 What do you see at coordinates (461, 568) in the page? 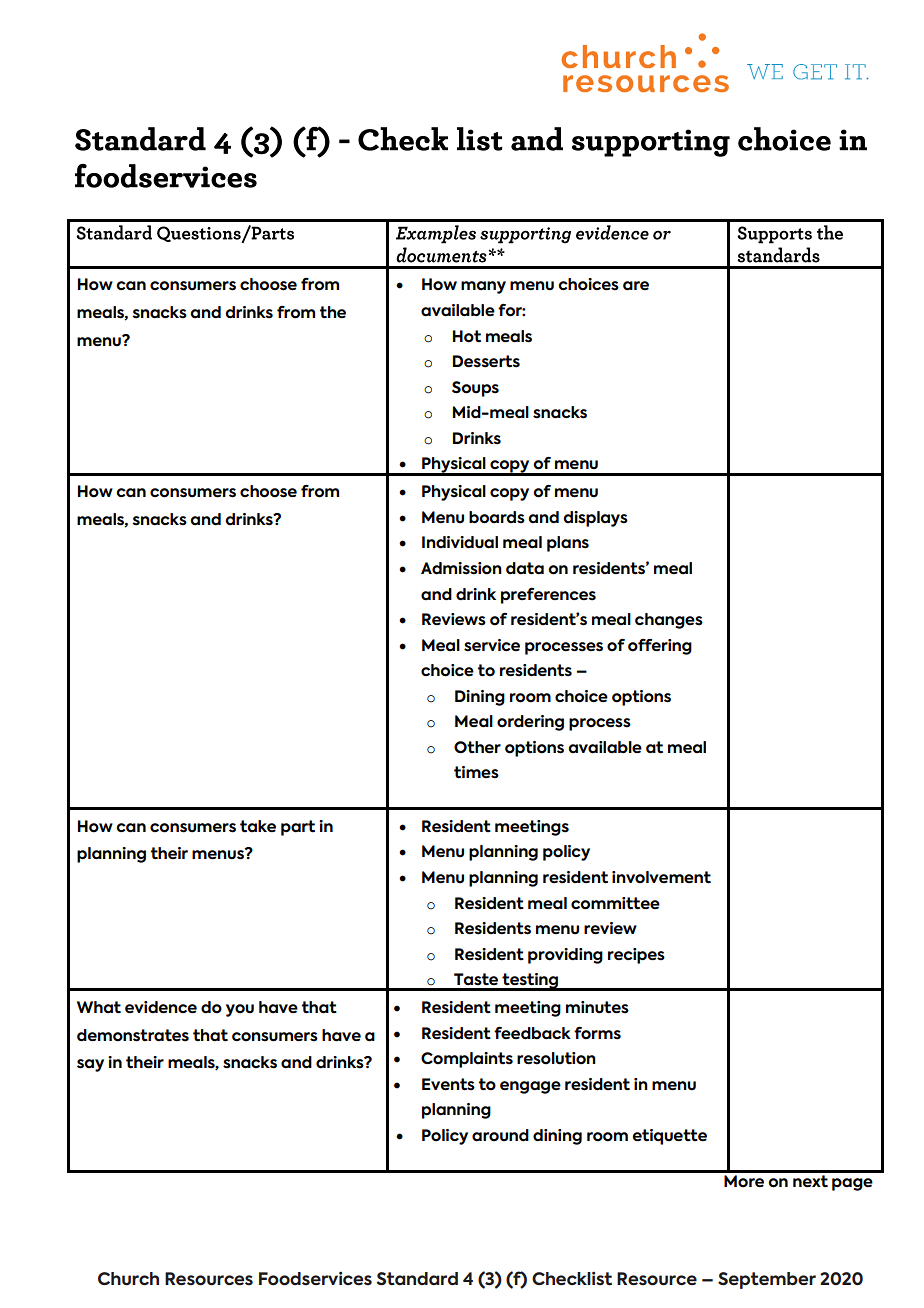
I see `Admission` at bounding box center [461, 568].
